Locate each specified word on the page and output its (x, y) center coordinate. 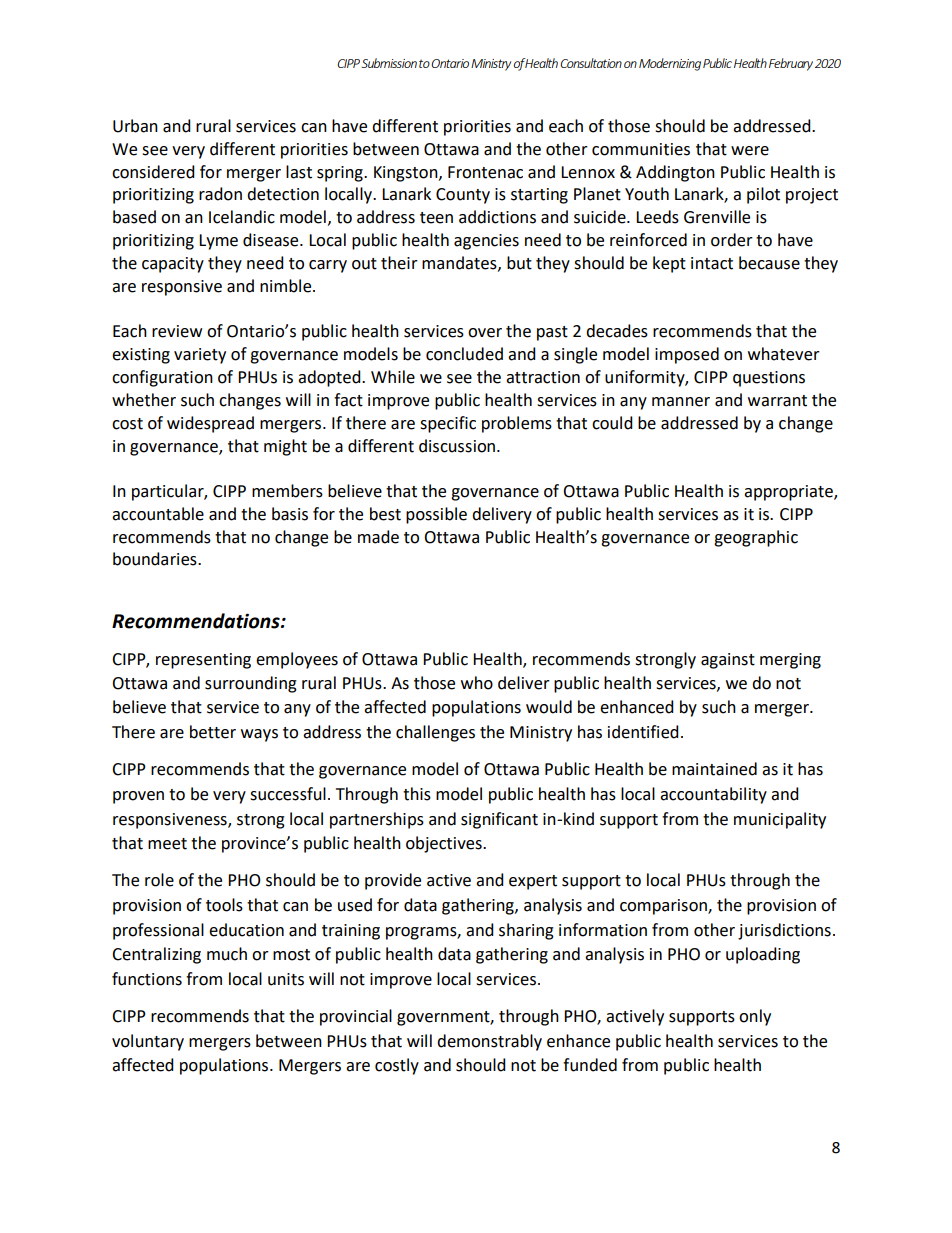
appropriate (789, 493)
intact (712, 263)
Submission (389, 63)
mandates (460, 263)
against (728, 661)
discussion (458, 446)
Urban (135, 126)
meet (167, 844)
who (477, 683)
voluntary (148, 1042)
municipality (780, 820)
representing (203, 661)
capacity (173, 265)
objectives (445, 844)
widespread (210, 424)
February (791, 64)
